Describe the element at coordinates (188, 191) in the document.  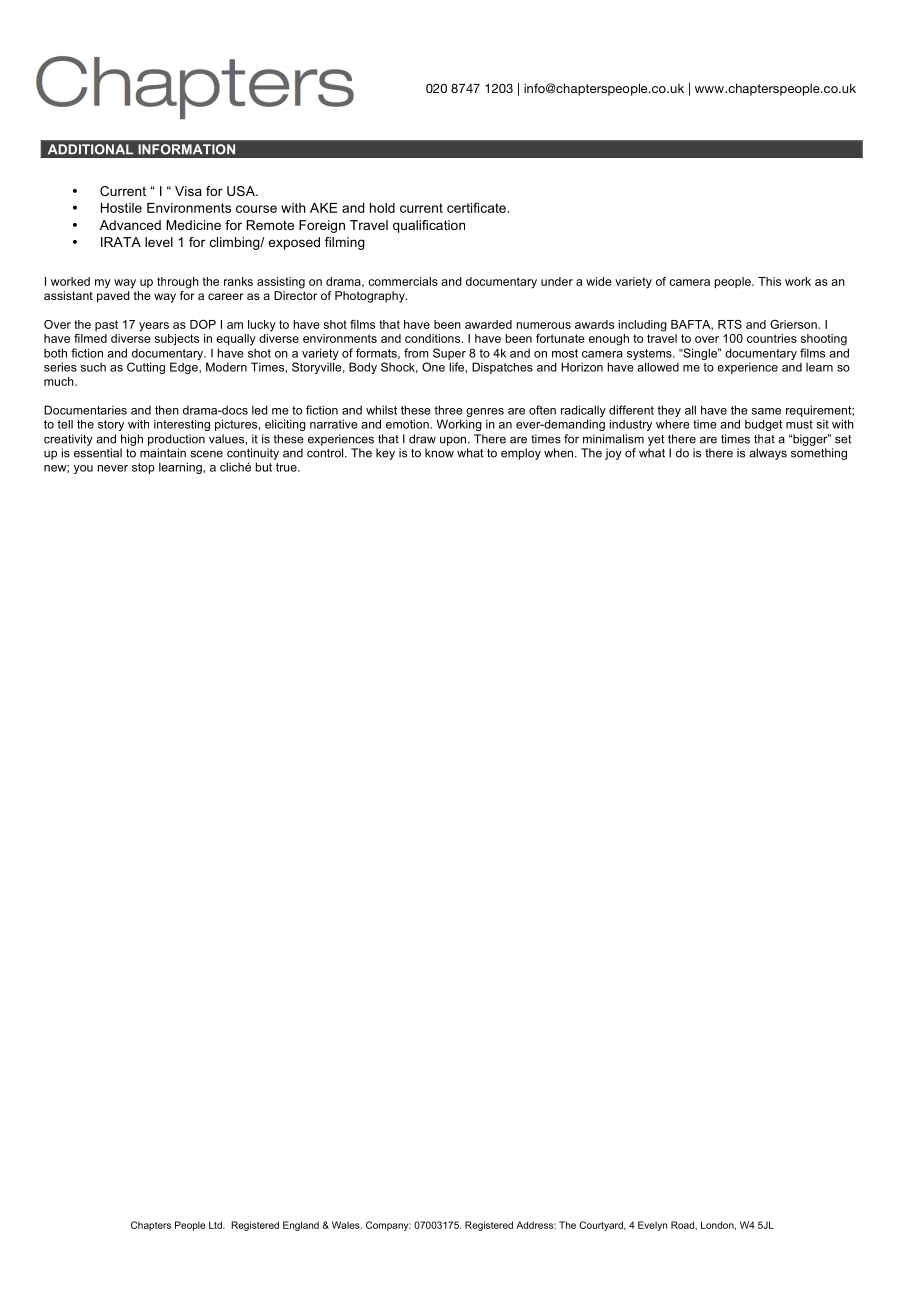
I see `Visa` at that location.
